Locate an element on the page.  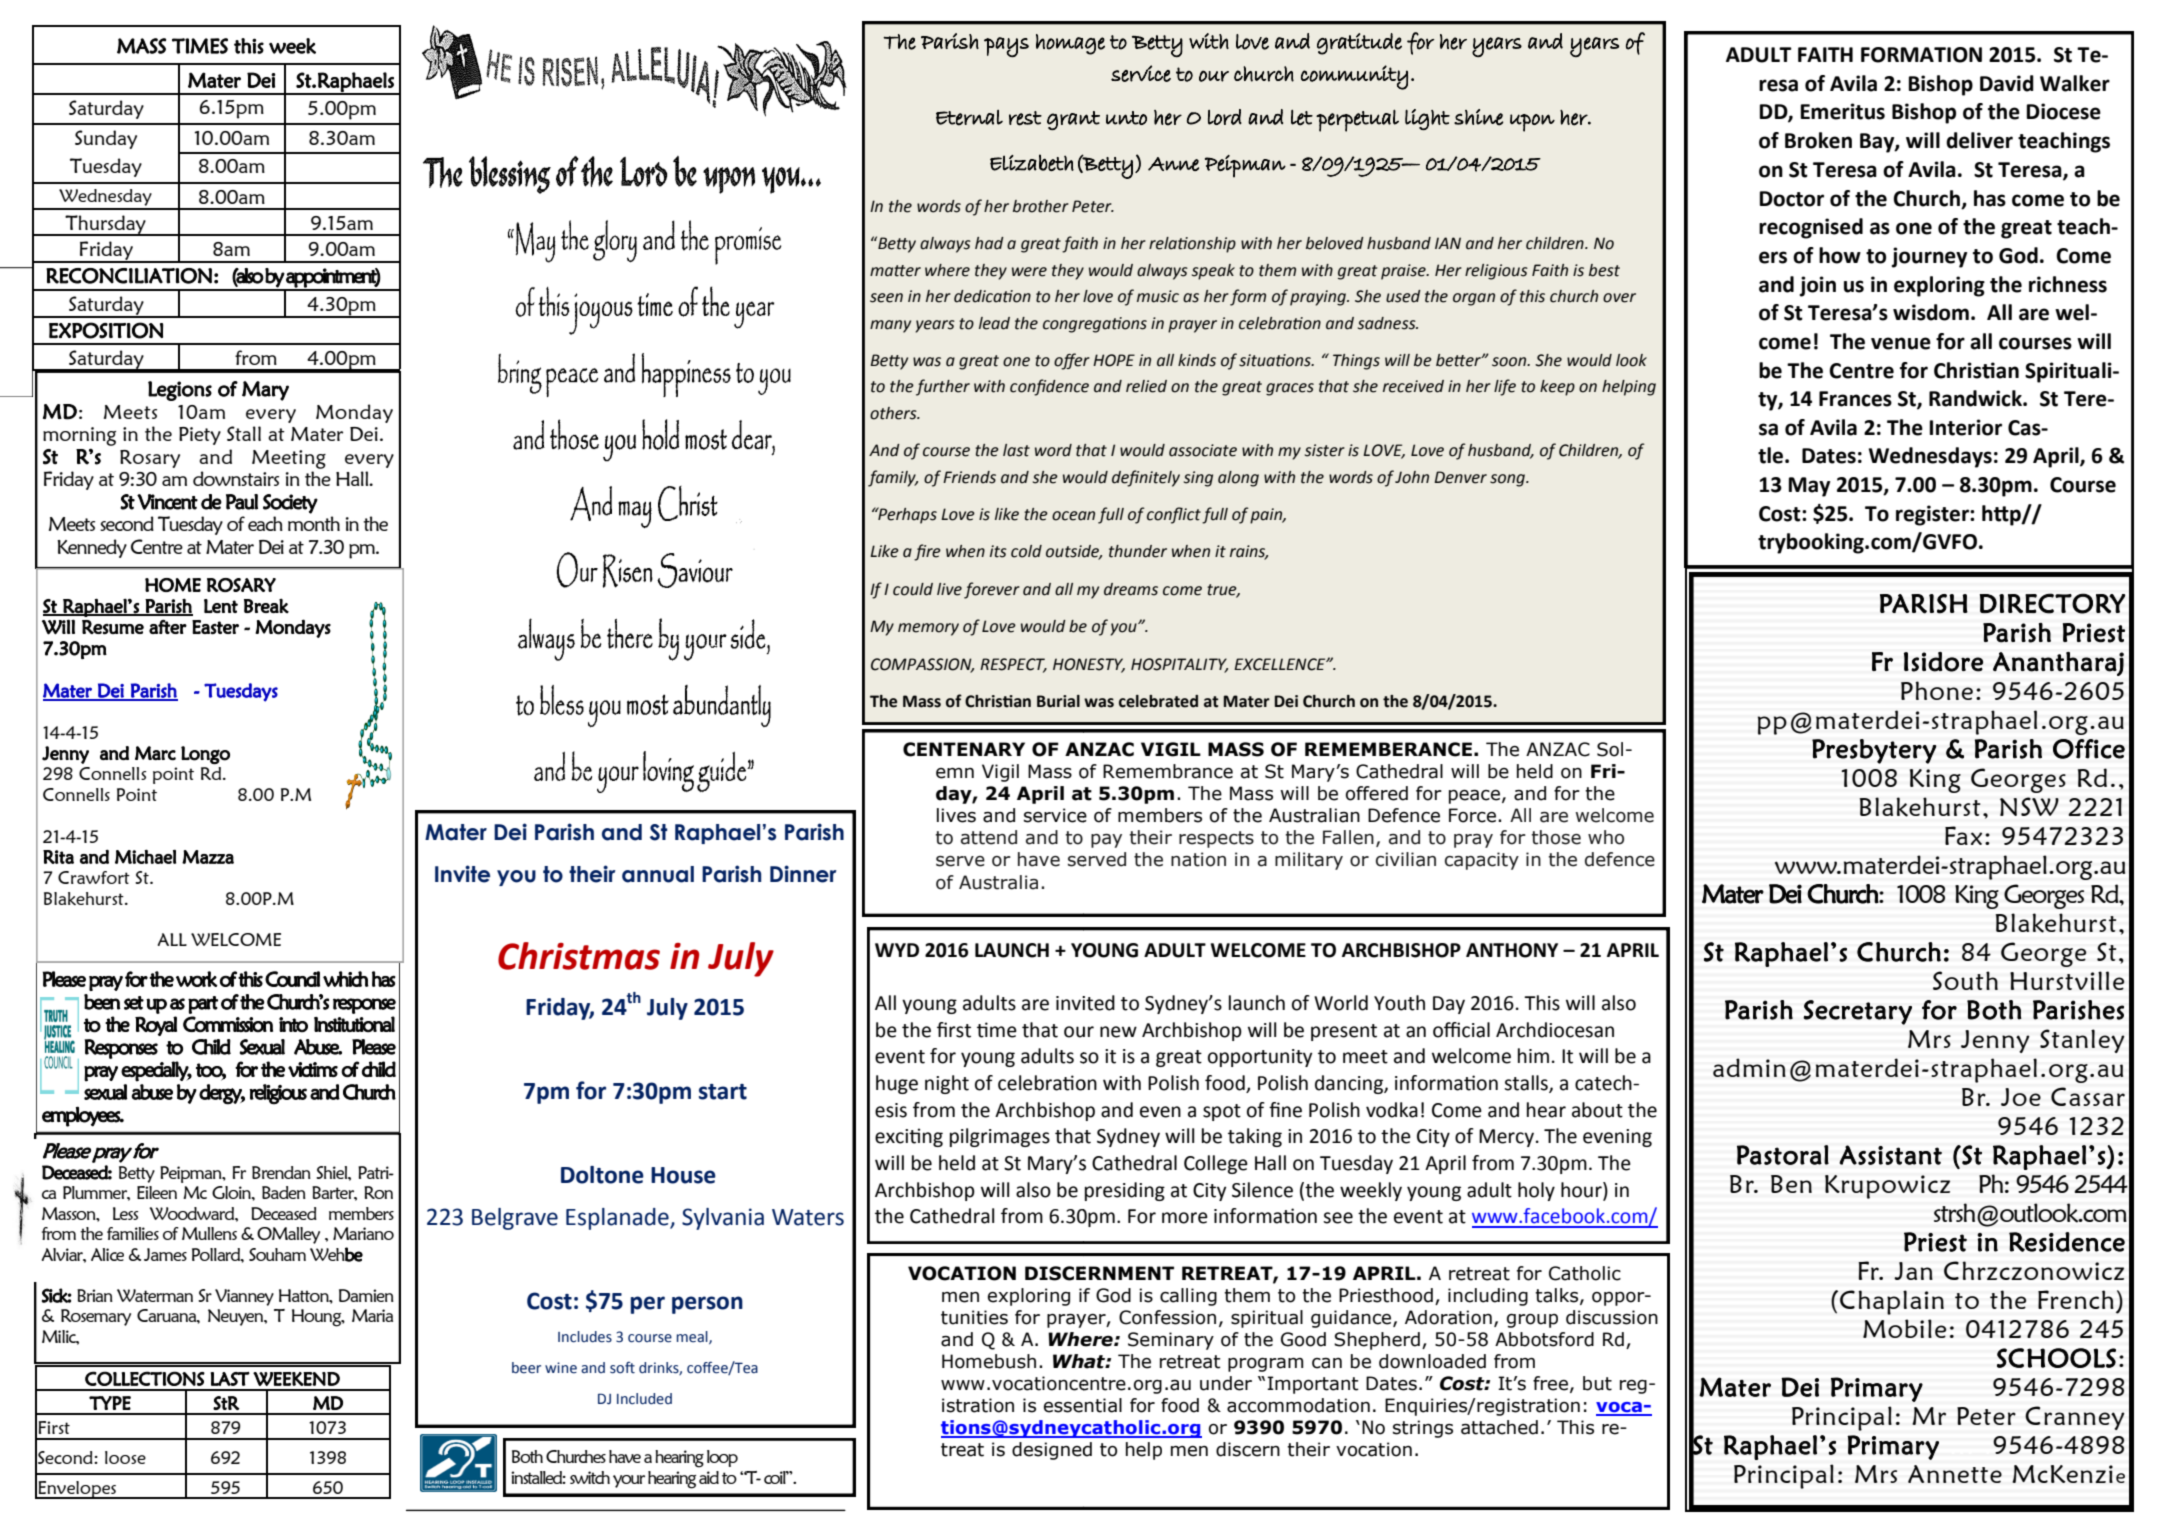
Dinner is located at coordinates (803, 874).
